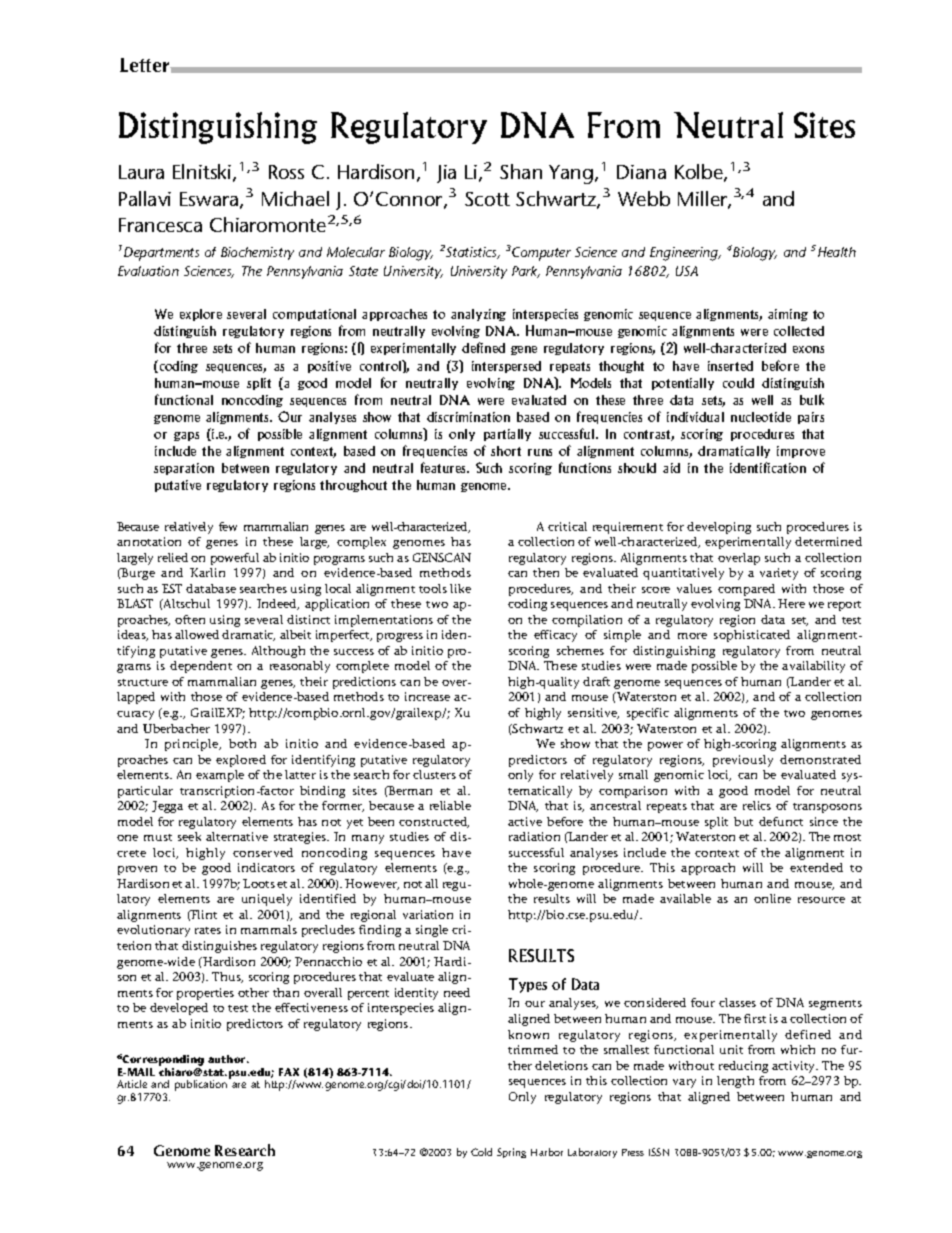  Describe the element at coordinates (481, 1152) in the document. I see `Cold` at that location.
